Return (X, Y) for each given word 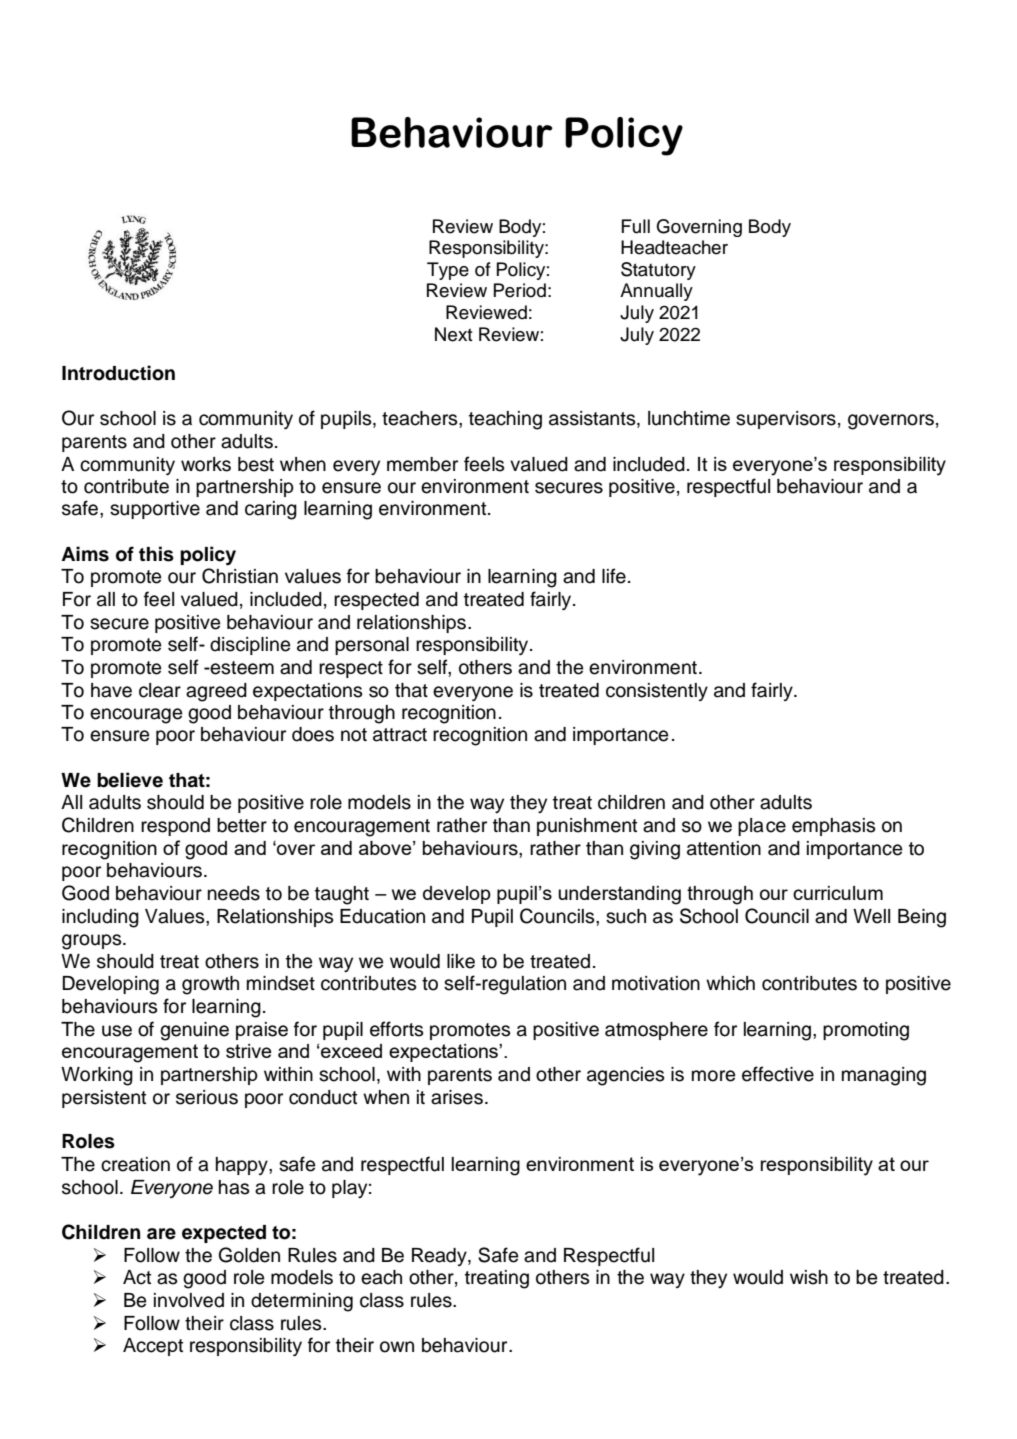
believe (130, 780)
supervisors (786, 420)
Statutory (658, 271)
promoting (866, 1031)
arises (457, 1097)
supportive (155, 510)
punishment (587, 827)
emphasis (834, 827)
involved (189, 1300)
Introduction (118, 373)
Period (520, 290)
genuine (194, 1031)
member (422, 464)
